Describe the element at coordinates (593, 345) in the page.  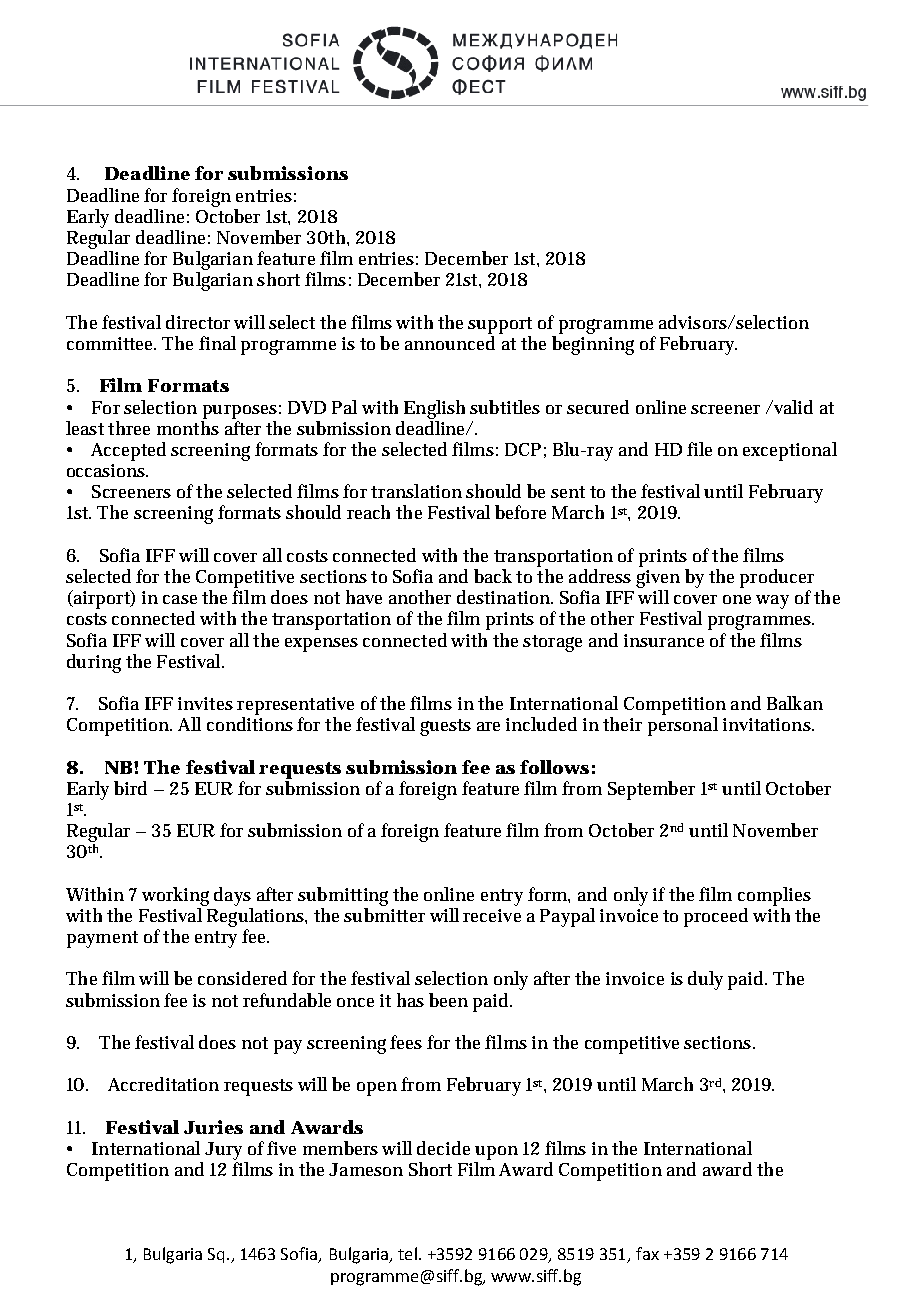
I see `beginning` at that location.
